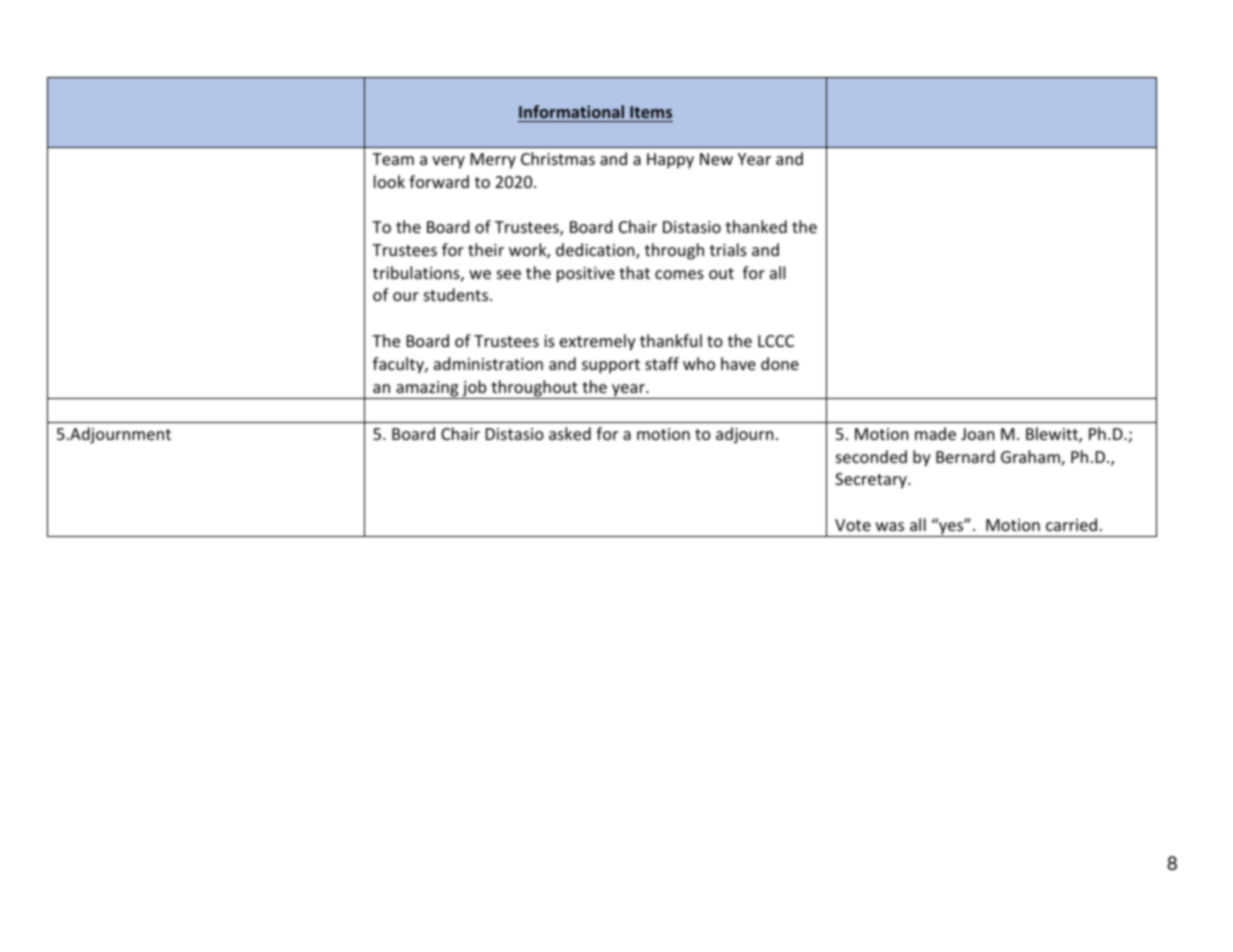 The image size is (1233, 952). Describe the element at coordinates (853, 525) in the screenshot. I see `Vote` at that location.
